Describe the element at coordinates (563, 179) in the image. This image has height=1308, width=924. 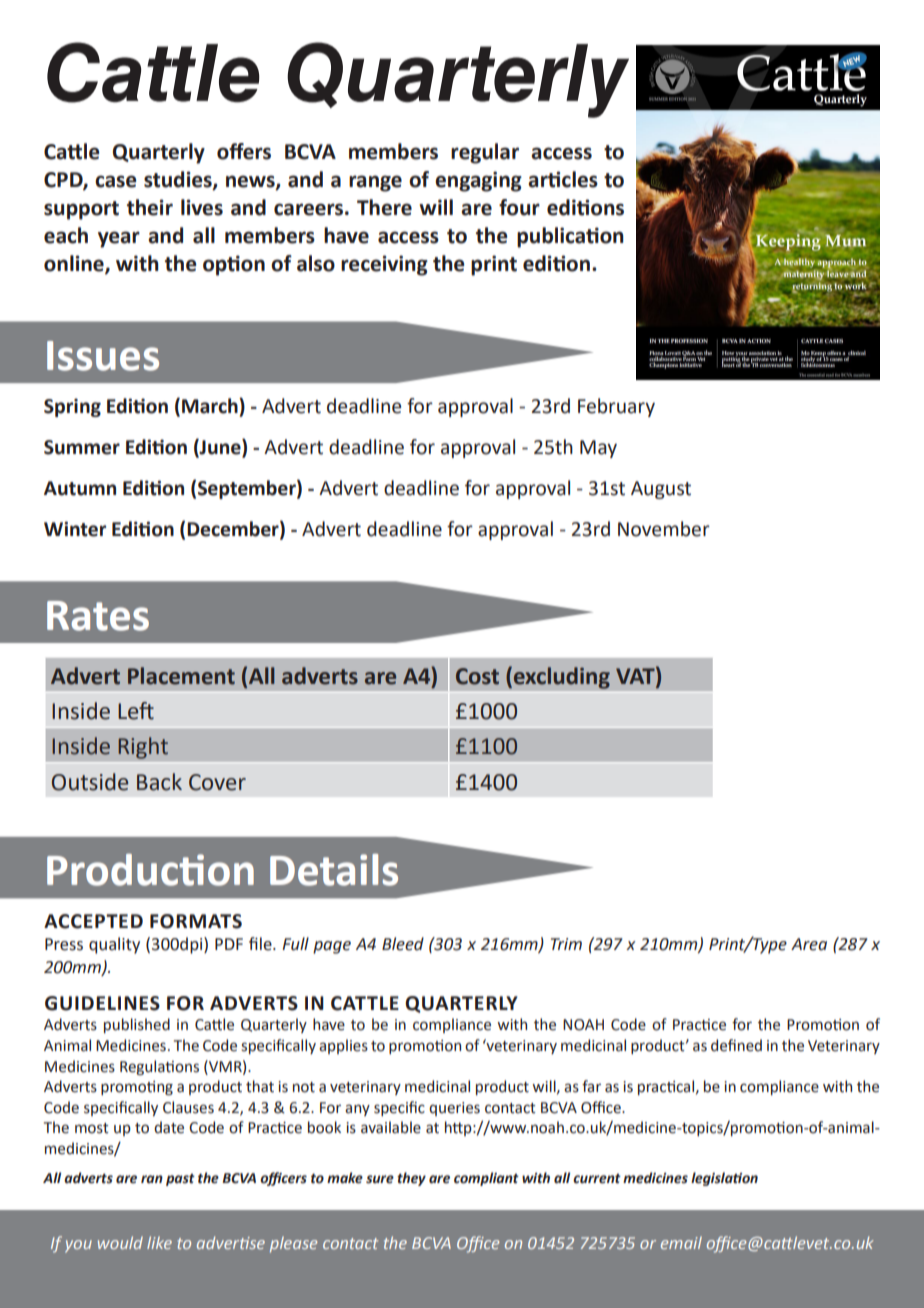
I see `articles` at that location.
